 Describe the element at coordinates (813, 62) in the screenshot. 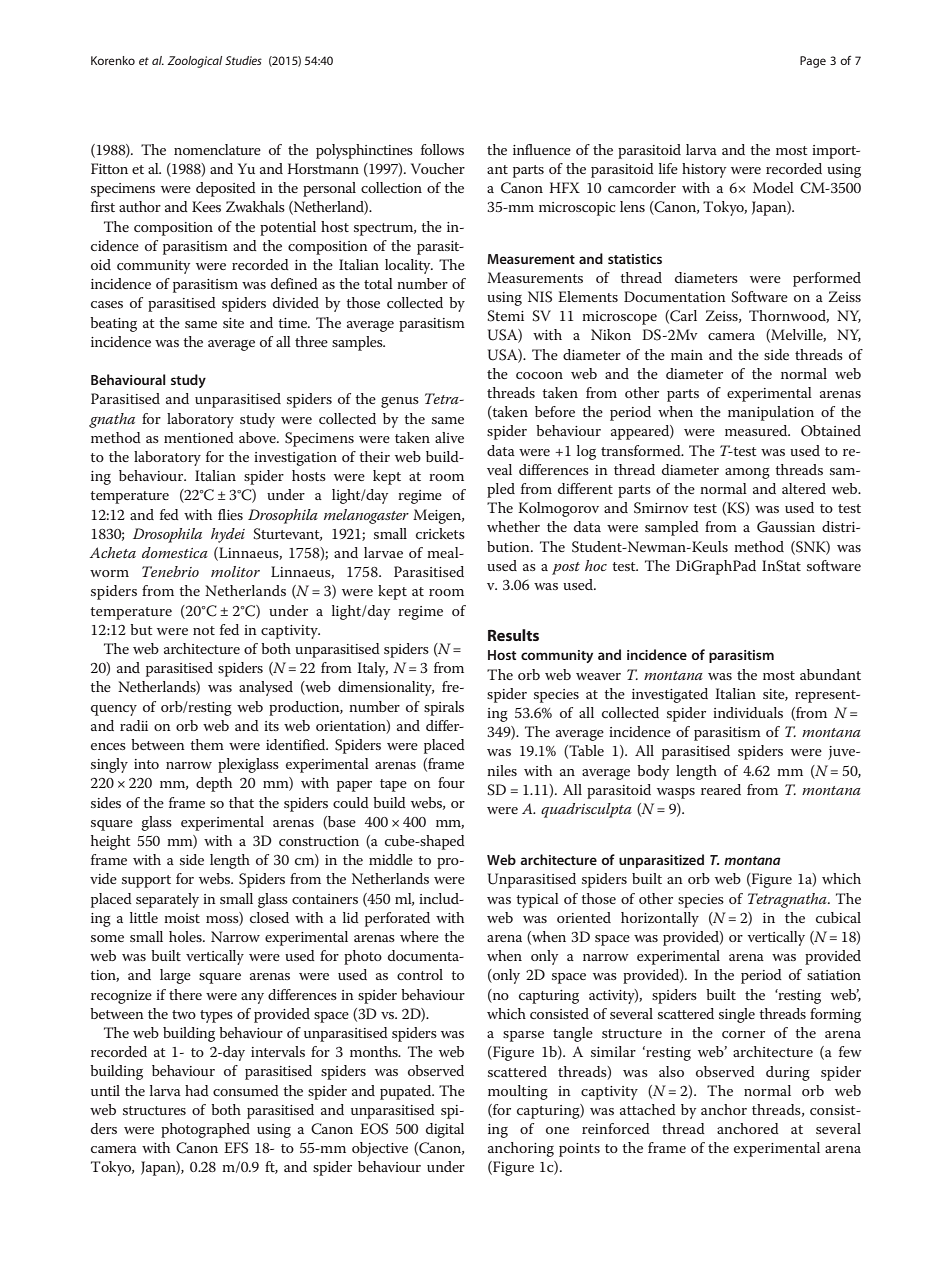

I see `Page` at that location.
